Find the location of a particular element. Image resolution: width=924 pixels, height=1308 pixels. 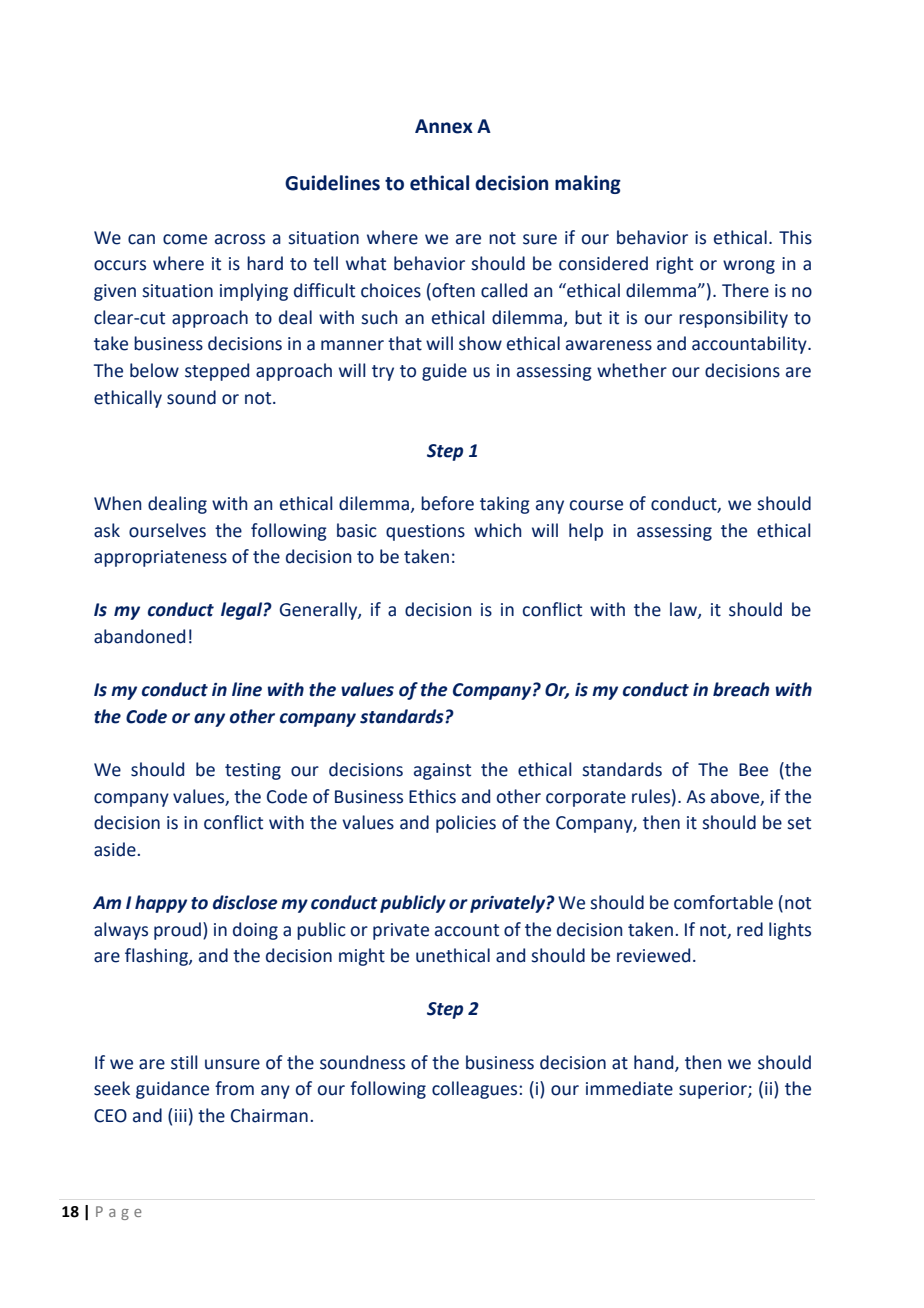

Annex is located at coordinates (444, 126).
